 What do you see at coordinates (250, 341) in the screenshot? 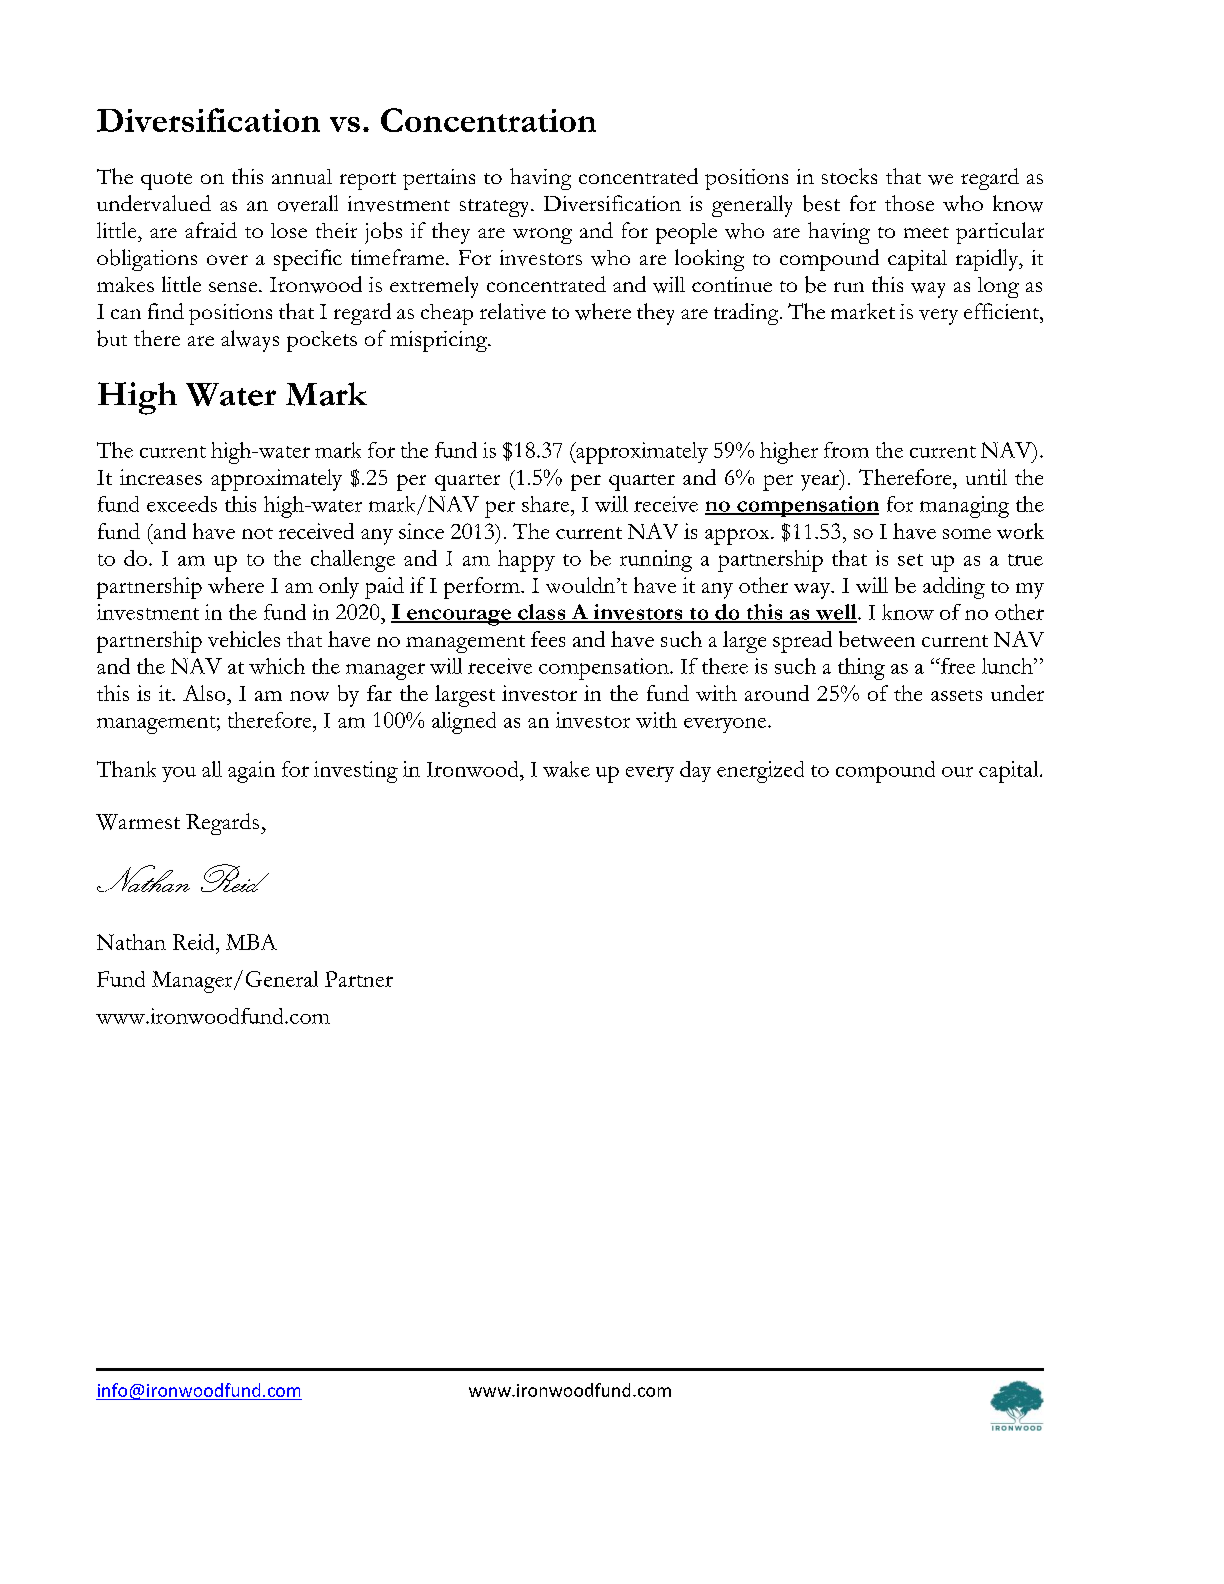
I see `always` at bounding box center [250, 341].
